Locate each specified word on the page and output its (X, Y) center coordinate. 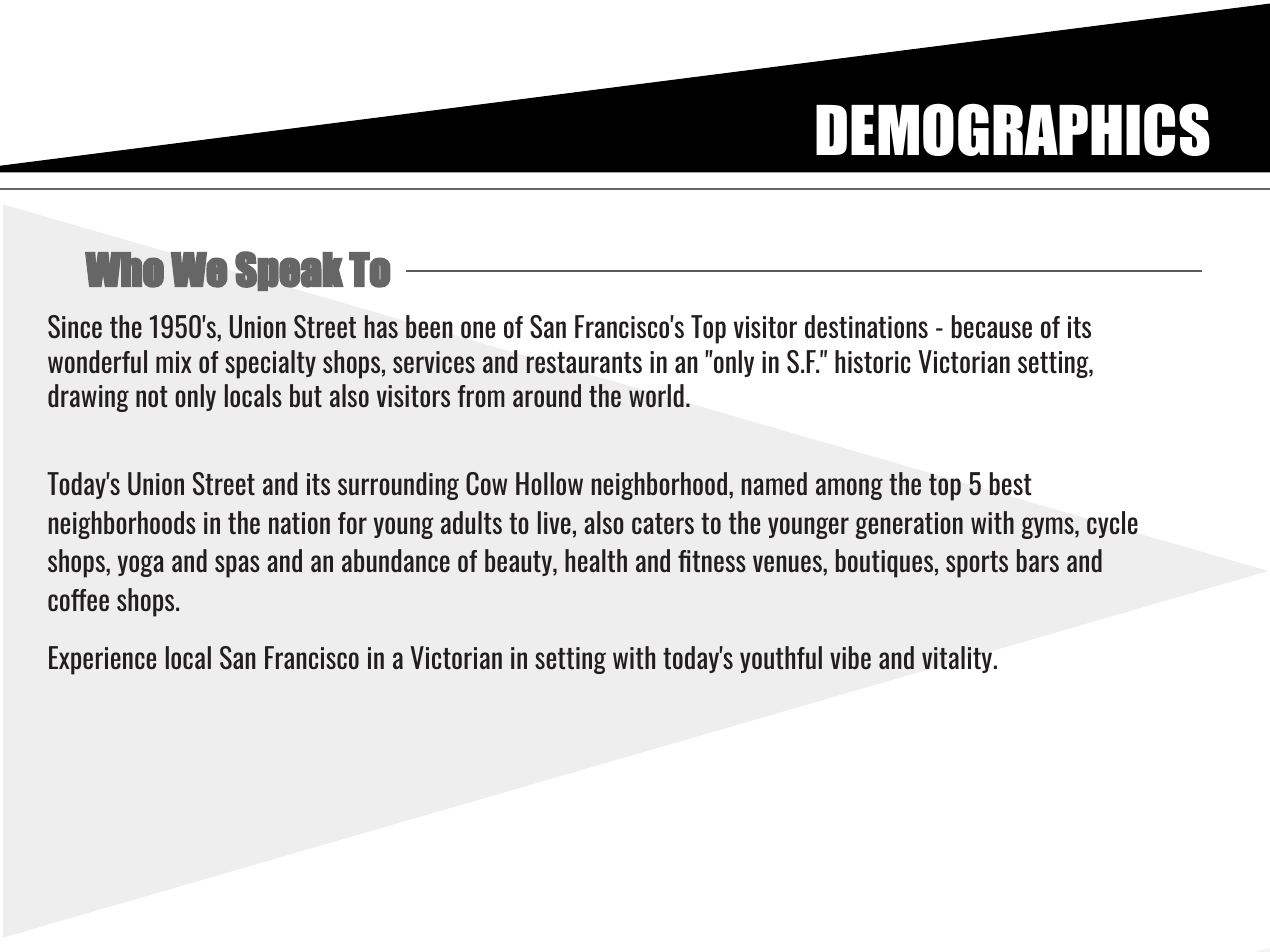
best (1010, 484)
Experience (102, 660)
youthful (781, 659)
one (478, 330)
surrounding (398, 486)
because (992, 326)
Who (124, 270)
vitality (958, 659)
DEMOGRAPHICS (1013, 129)
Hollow (549, 483)
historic (872, 361)
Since (75, 327)
